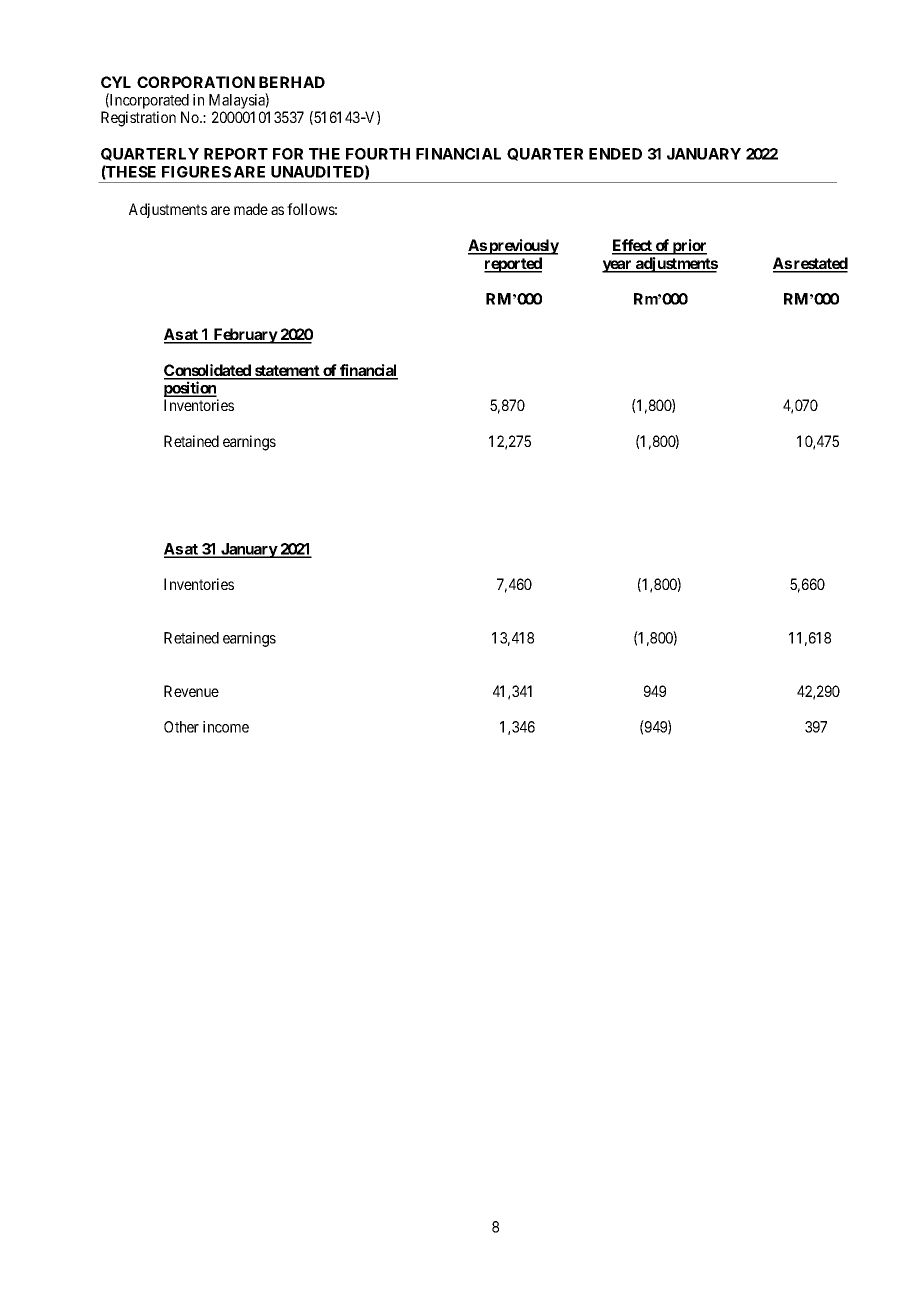 This screenshot has height=1307, width=924. What do you see at coordinates (245, 336) in the screenshot?
I see `February` at bounding box center [245, 336].
